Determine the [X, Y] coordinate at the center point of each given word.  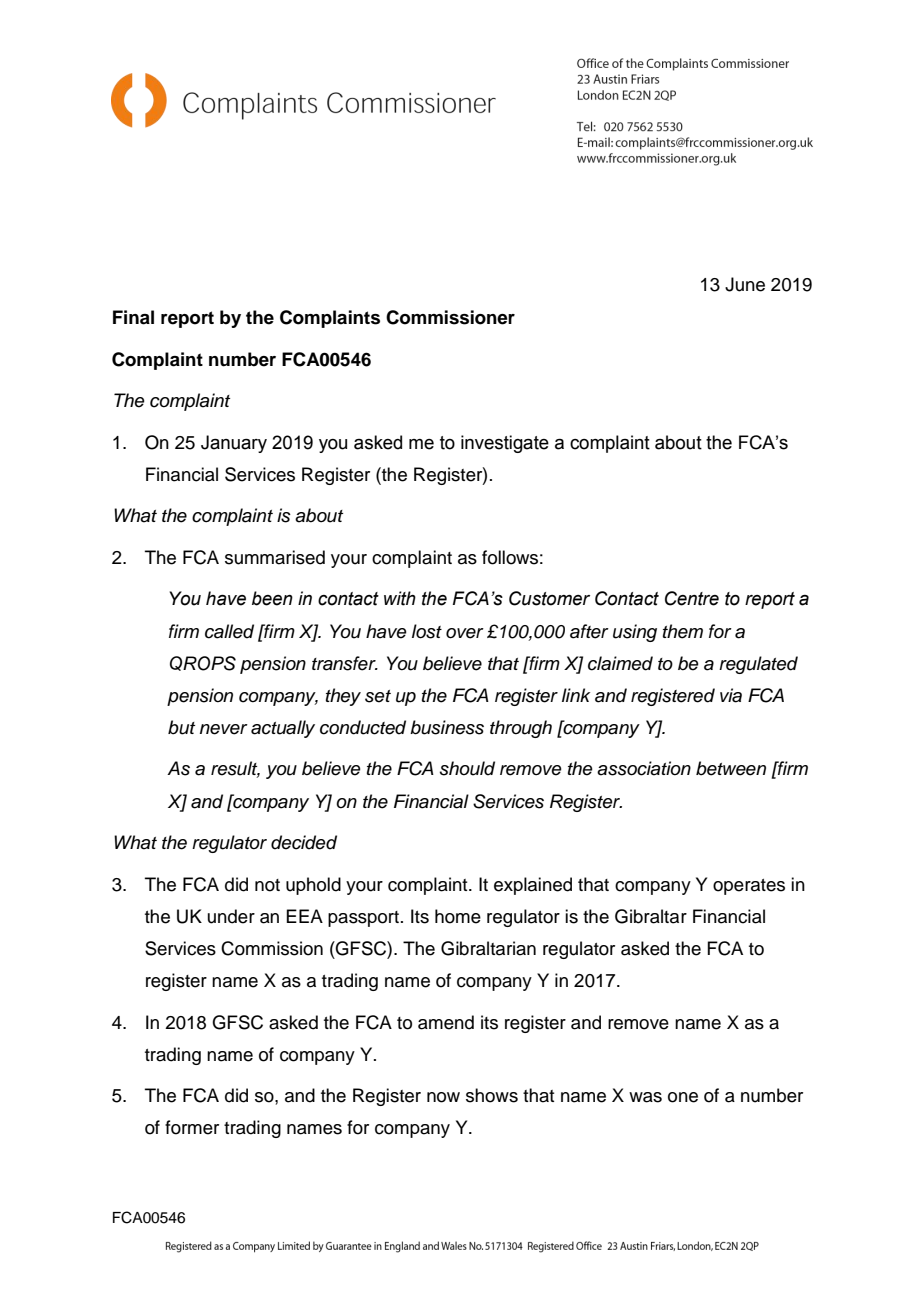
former [192, 1127]
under [231, 916]
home [458, 916]
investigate [505, 444]
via [731, 695]
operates [749, 887]
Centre [692, 598]
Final [133, 317]
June [745, 284]
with [400, 598]
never [224, 729]
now [443, 1097]
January [234, 444]
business [447, 727]
